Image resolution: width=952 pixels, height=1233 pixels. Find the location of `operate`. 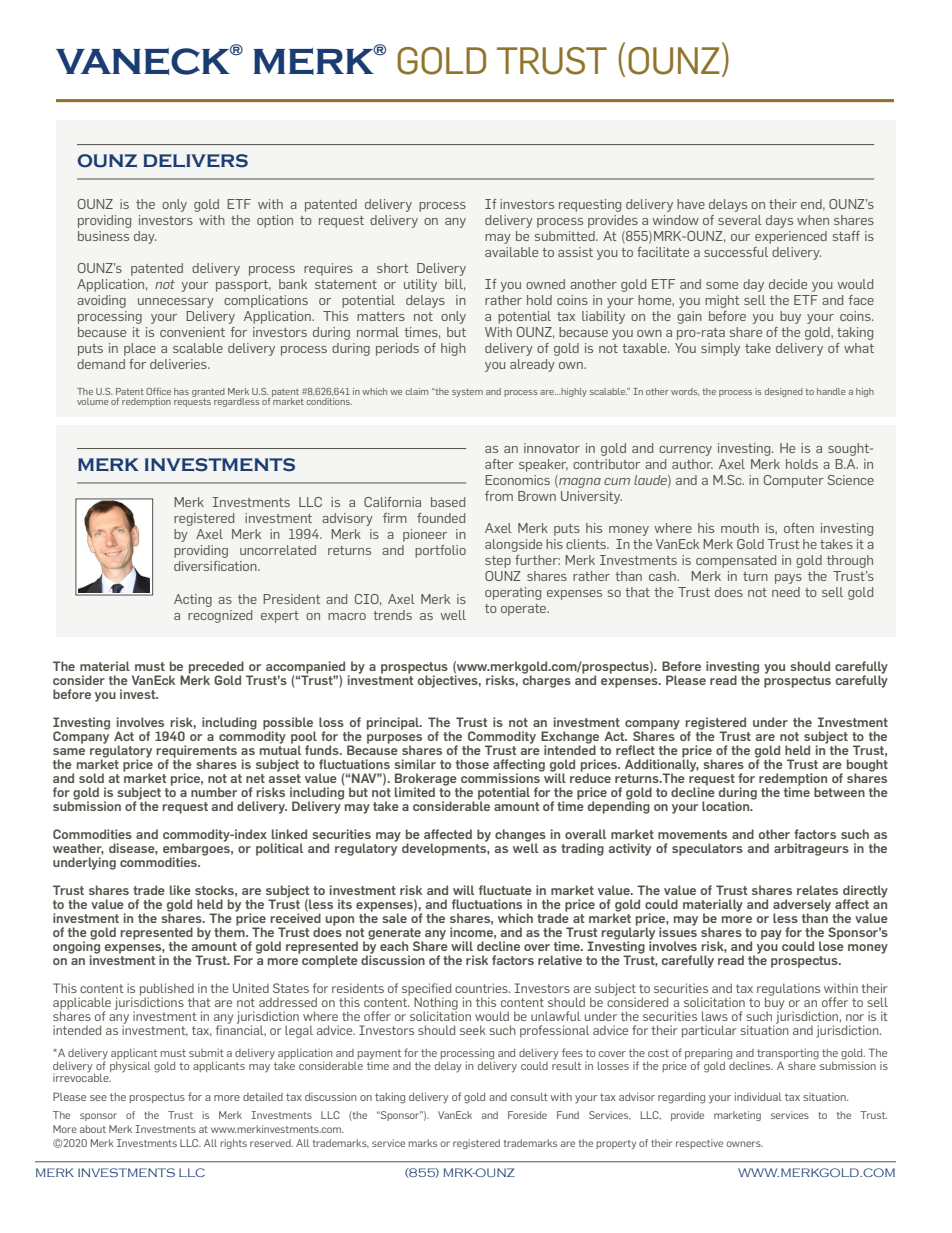

operate is located at coordinates (524, 610).
